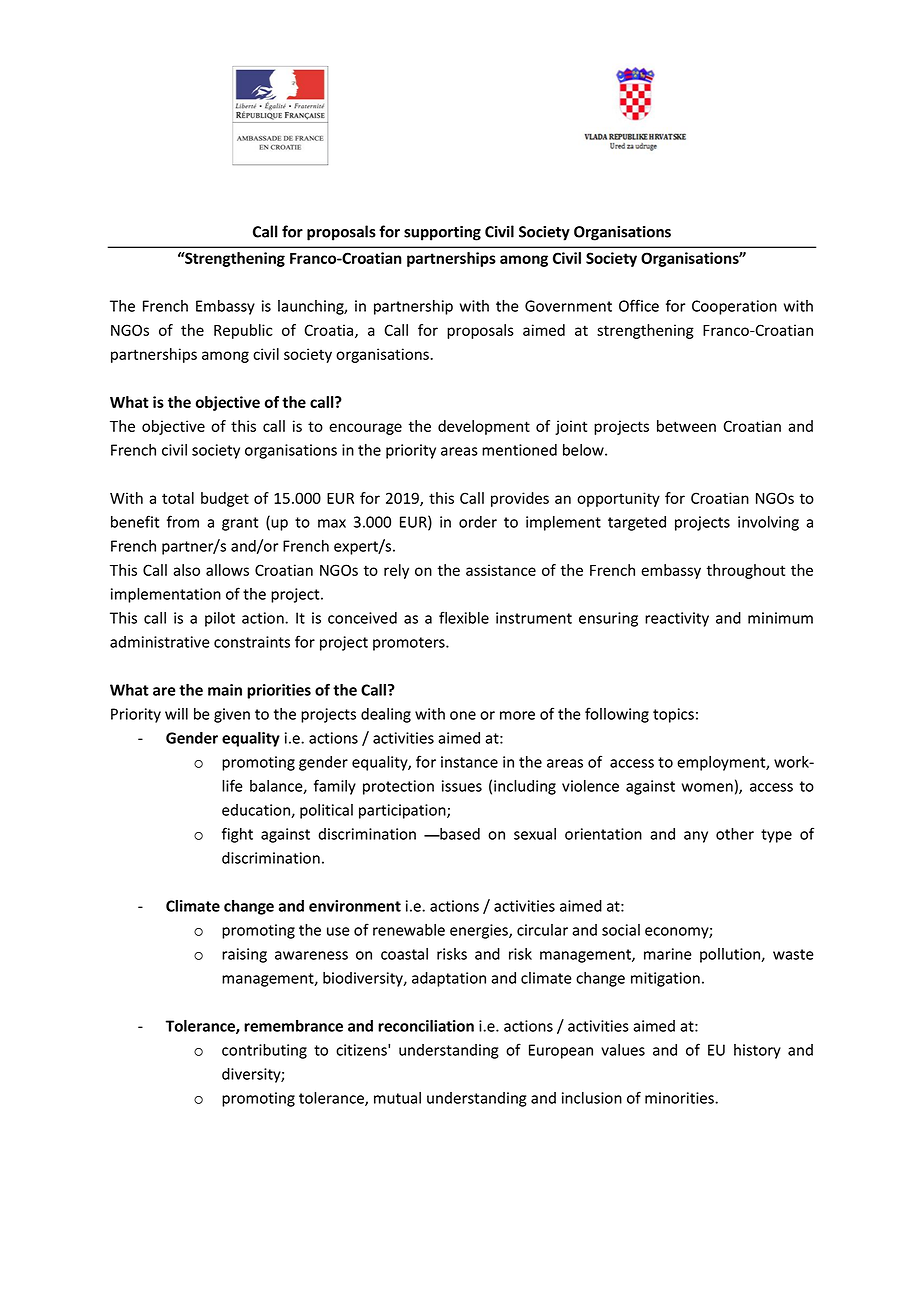 The height and width of the image is (1308, 924). Describe the element at coordinates (668, 954) in the image. I see `marine` at that location.
